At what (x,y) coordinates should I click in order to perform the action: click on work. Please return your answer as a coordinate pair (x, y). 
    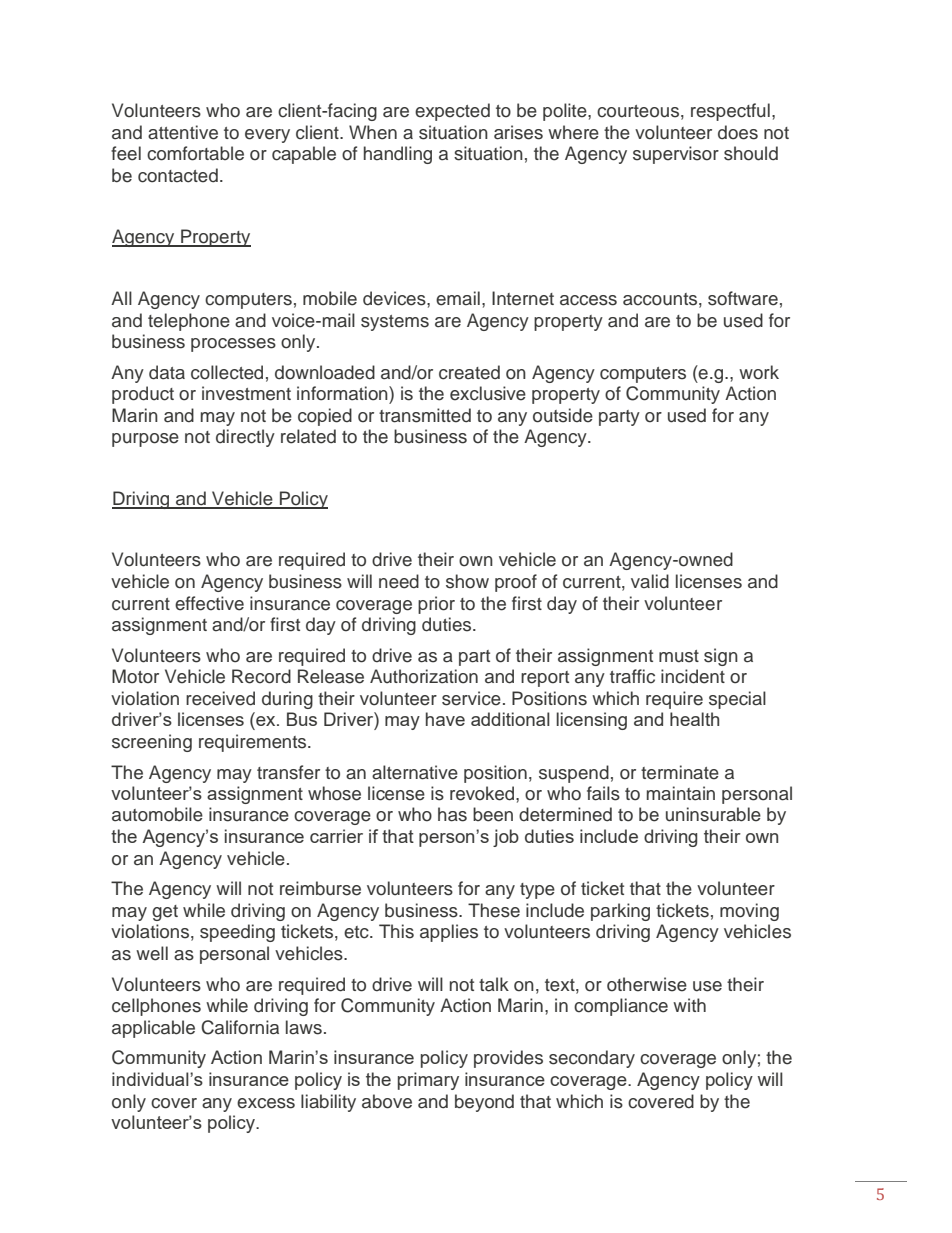
    Looking at the image, I should click on (759, 372).
